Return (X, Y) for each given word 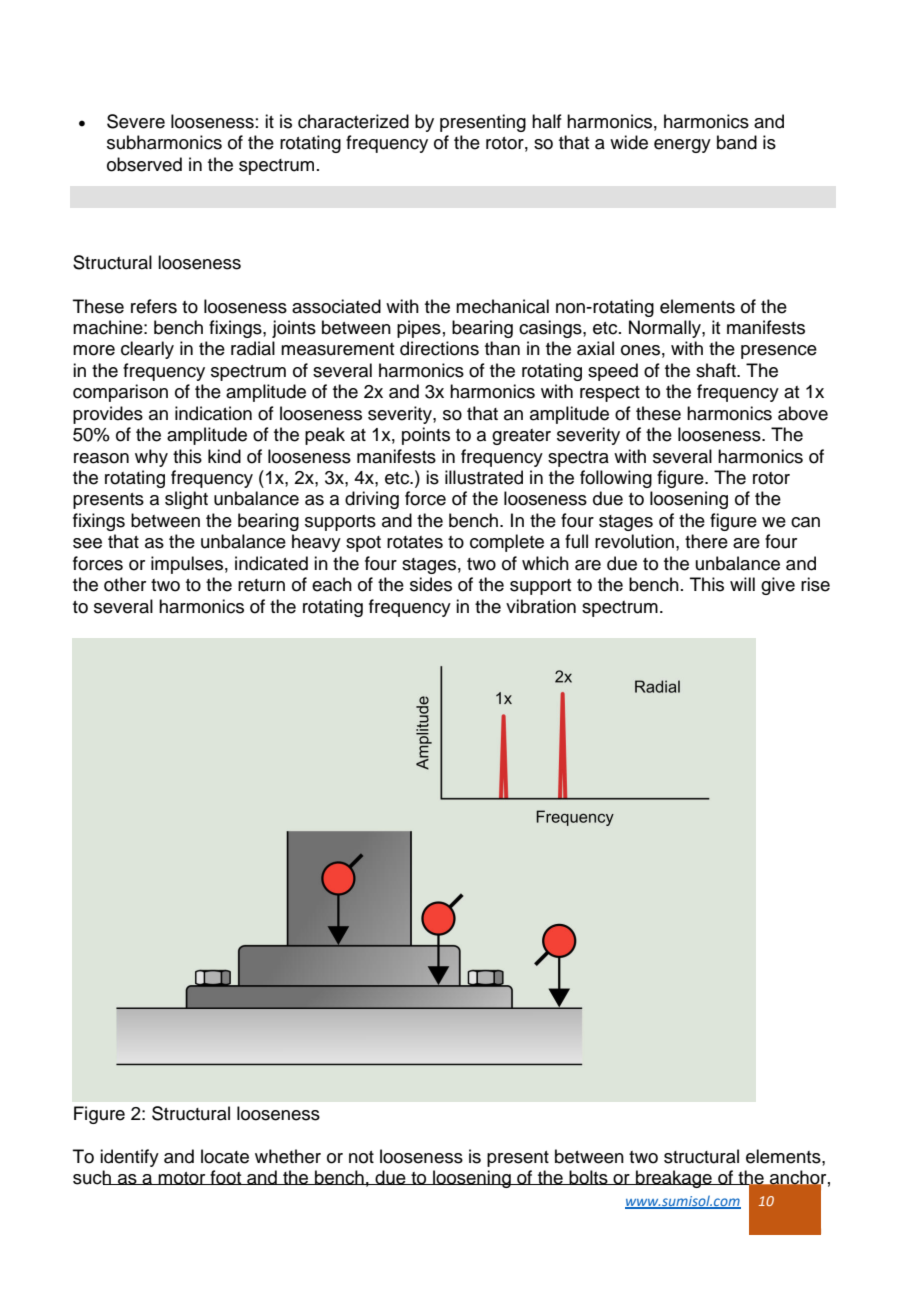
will (742, 584)
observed (144, 164)
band (737, 142)
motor (182, 1178)
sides (431, 584)
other (125, 584)
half (547, 121)
